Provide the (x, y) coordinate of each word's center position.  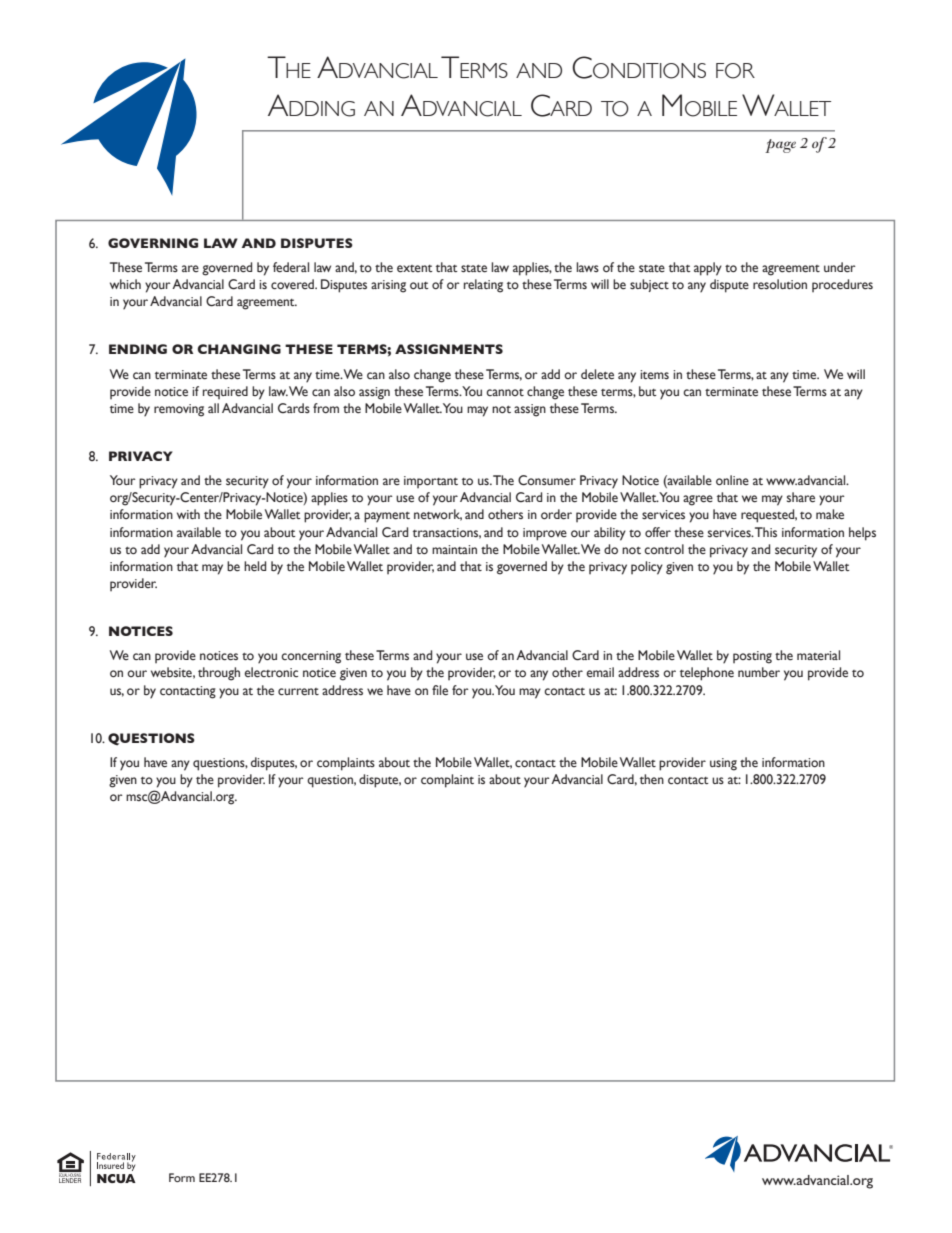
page (780, 146)
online (732, 480)
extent (415, 269)
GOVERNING (153, 243)
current (298, 692)
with (188, 514)
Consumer (547, 480)
